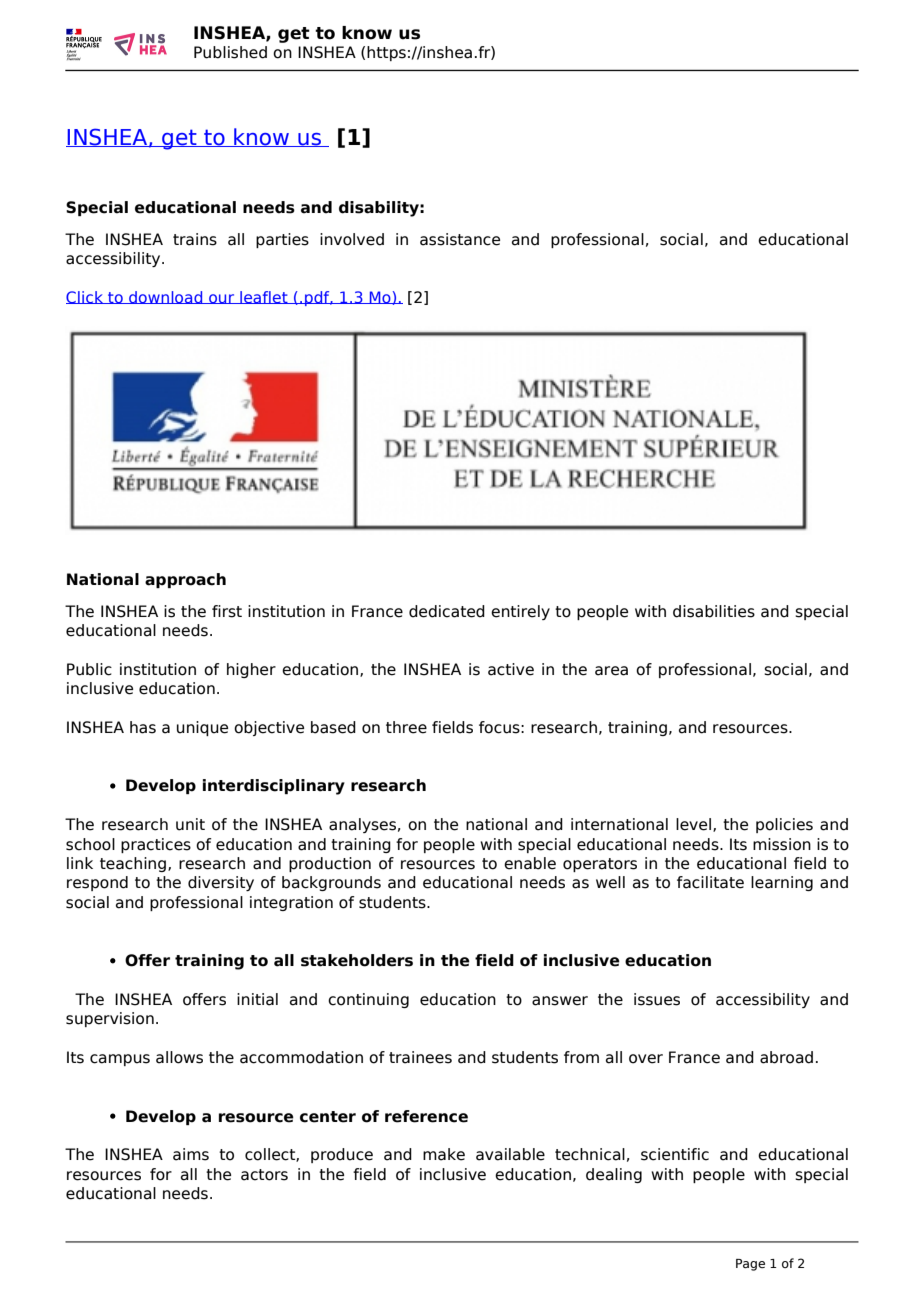  I want to click on approach, so click(185, 580).
